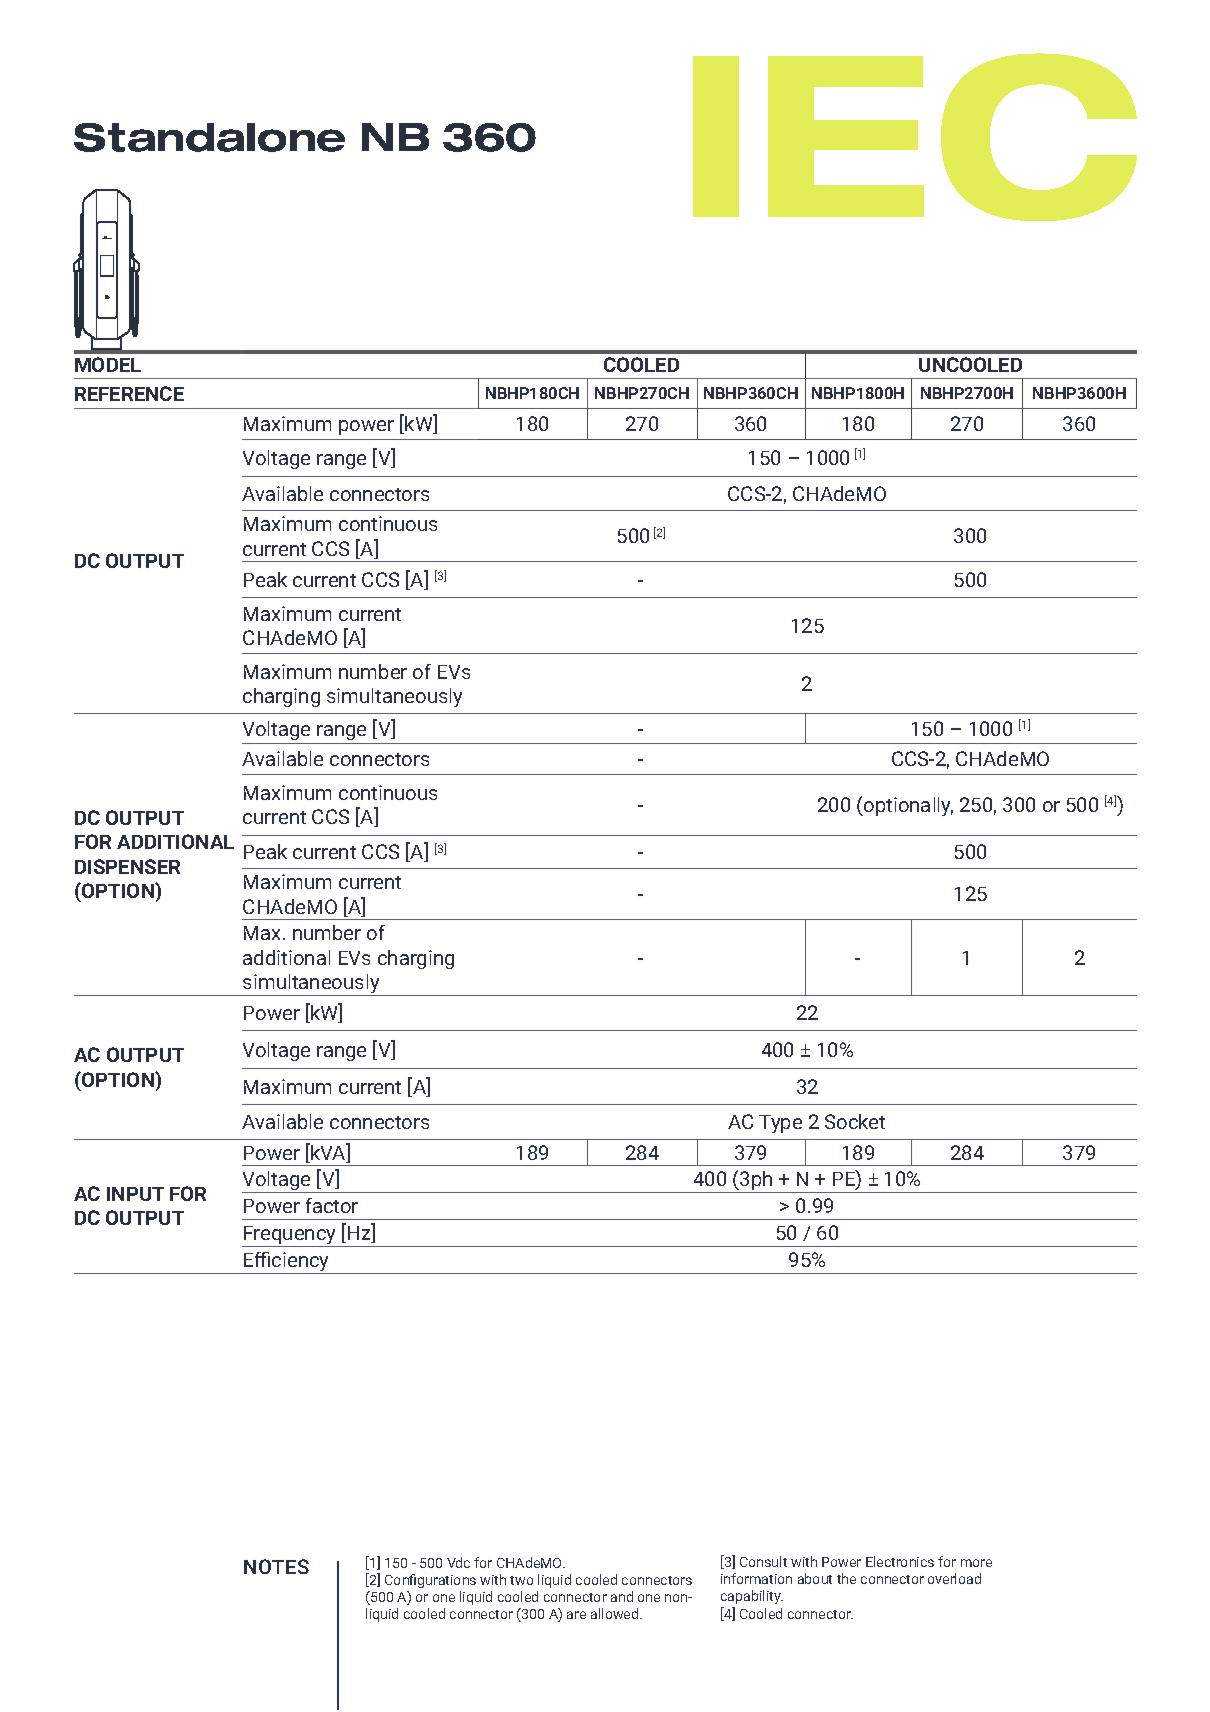 The height and width of the screenshot is (1712, 1210). What do you see at coordinates (780, 1124) in the screenshot?
I see `Type` at bounding box center [780, 1124].
